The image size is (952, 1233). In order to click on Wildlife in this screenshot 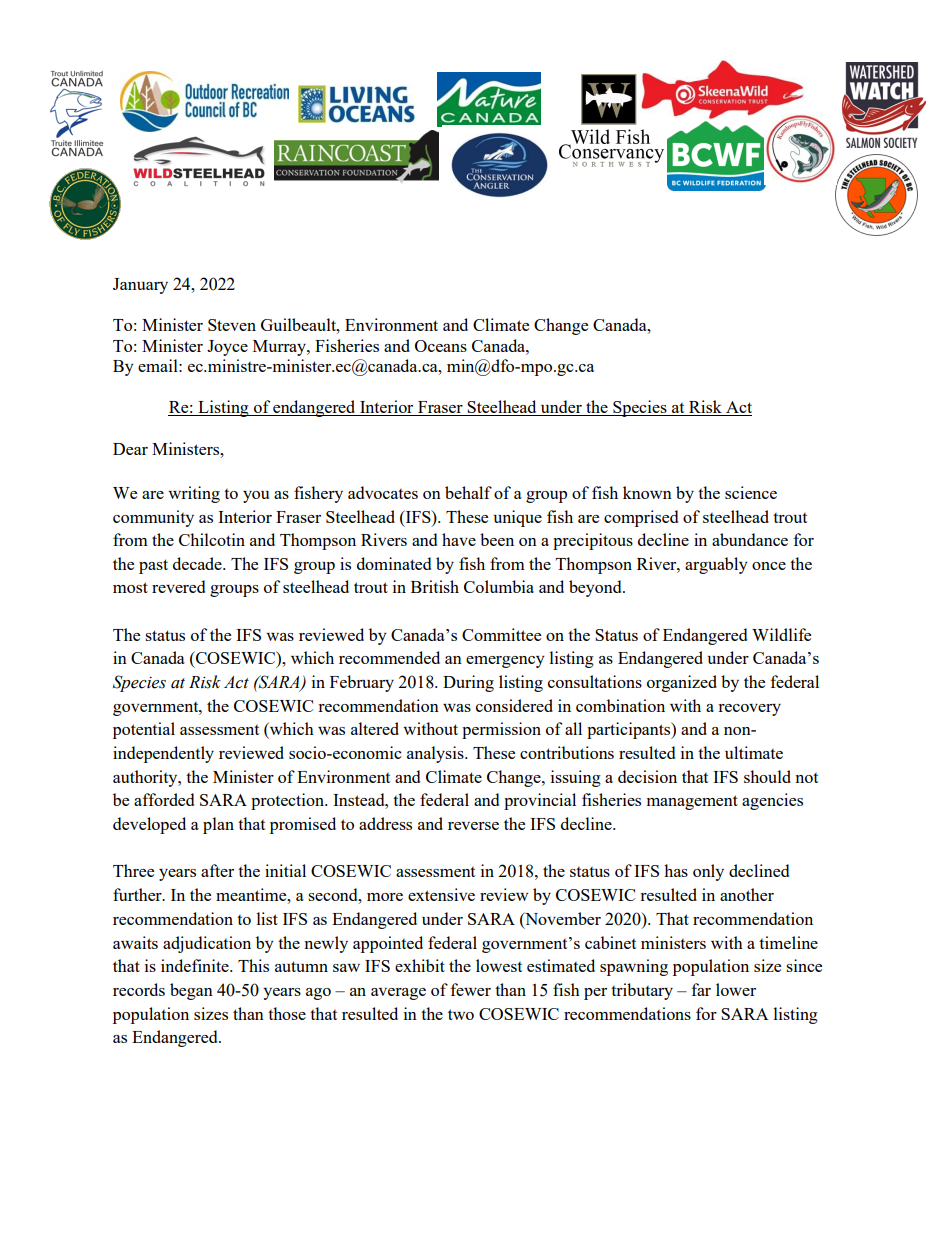, I will do `click(781, 634)`.
